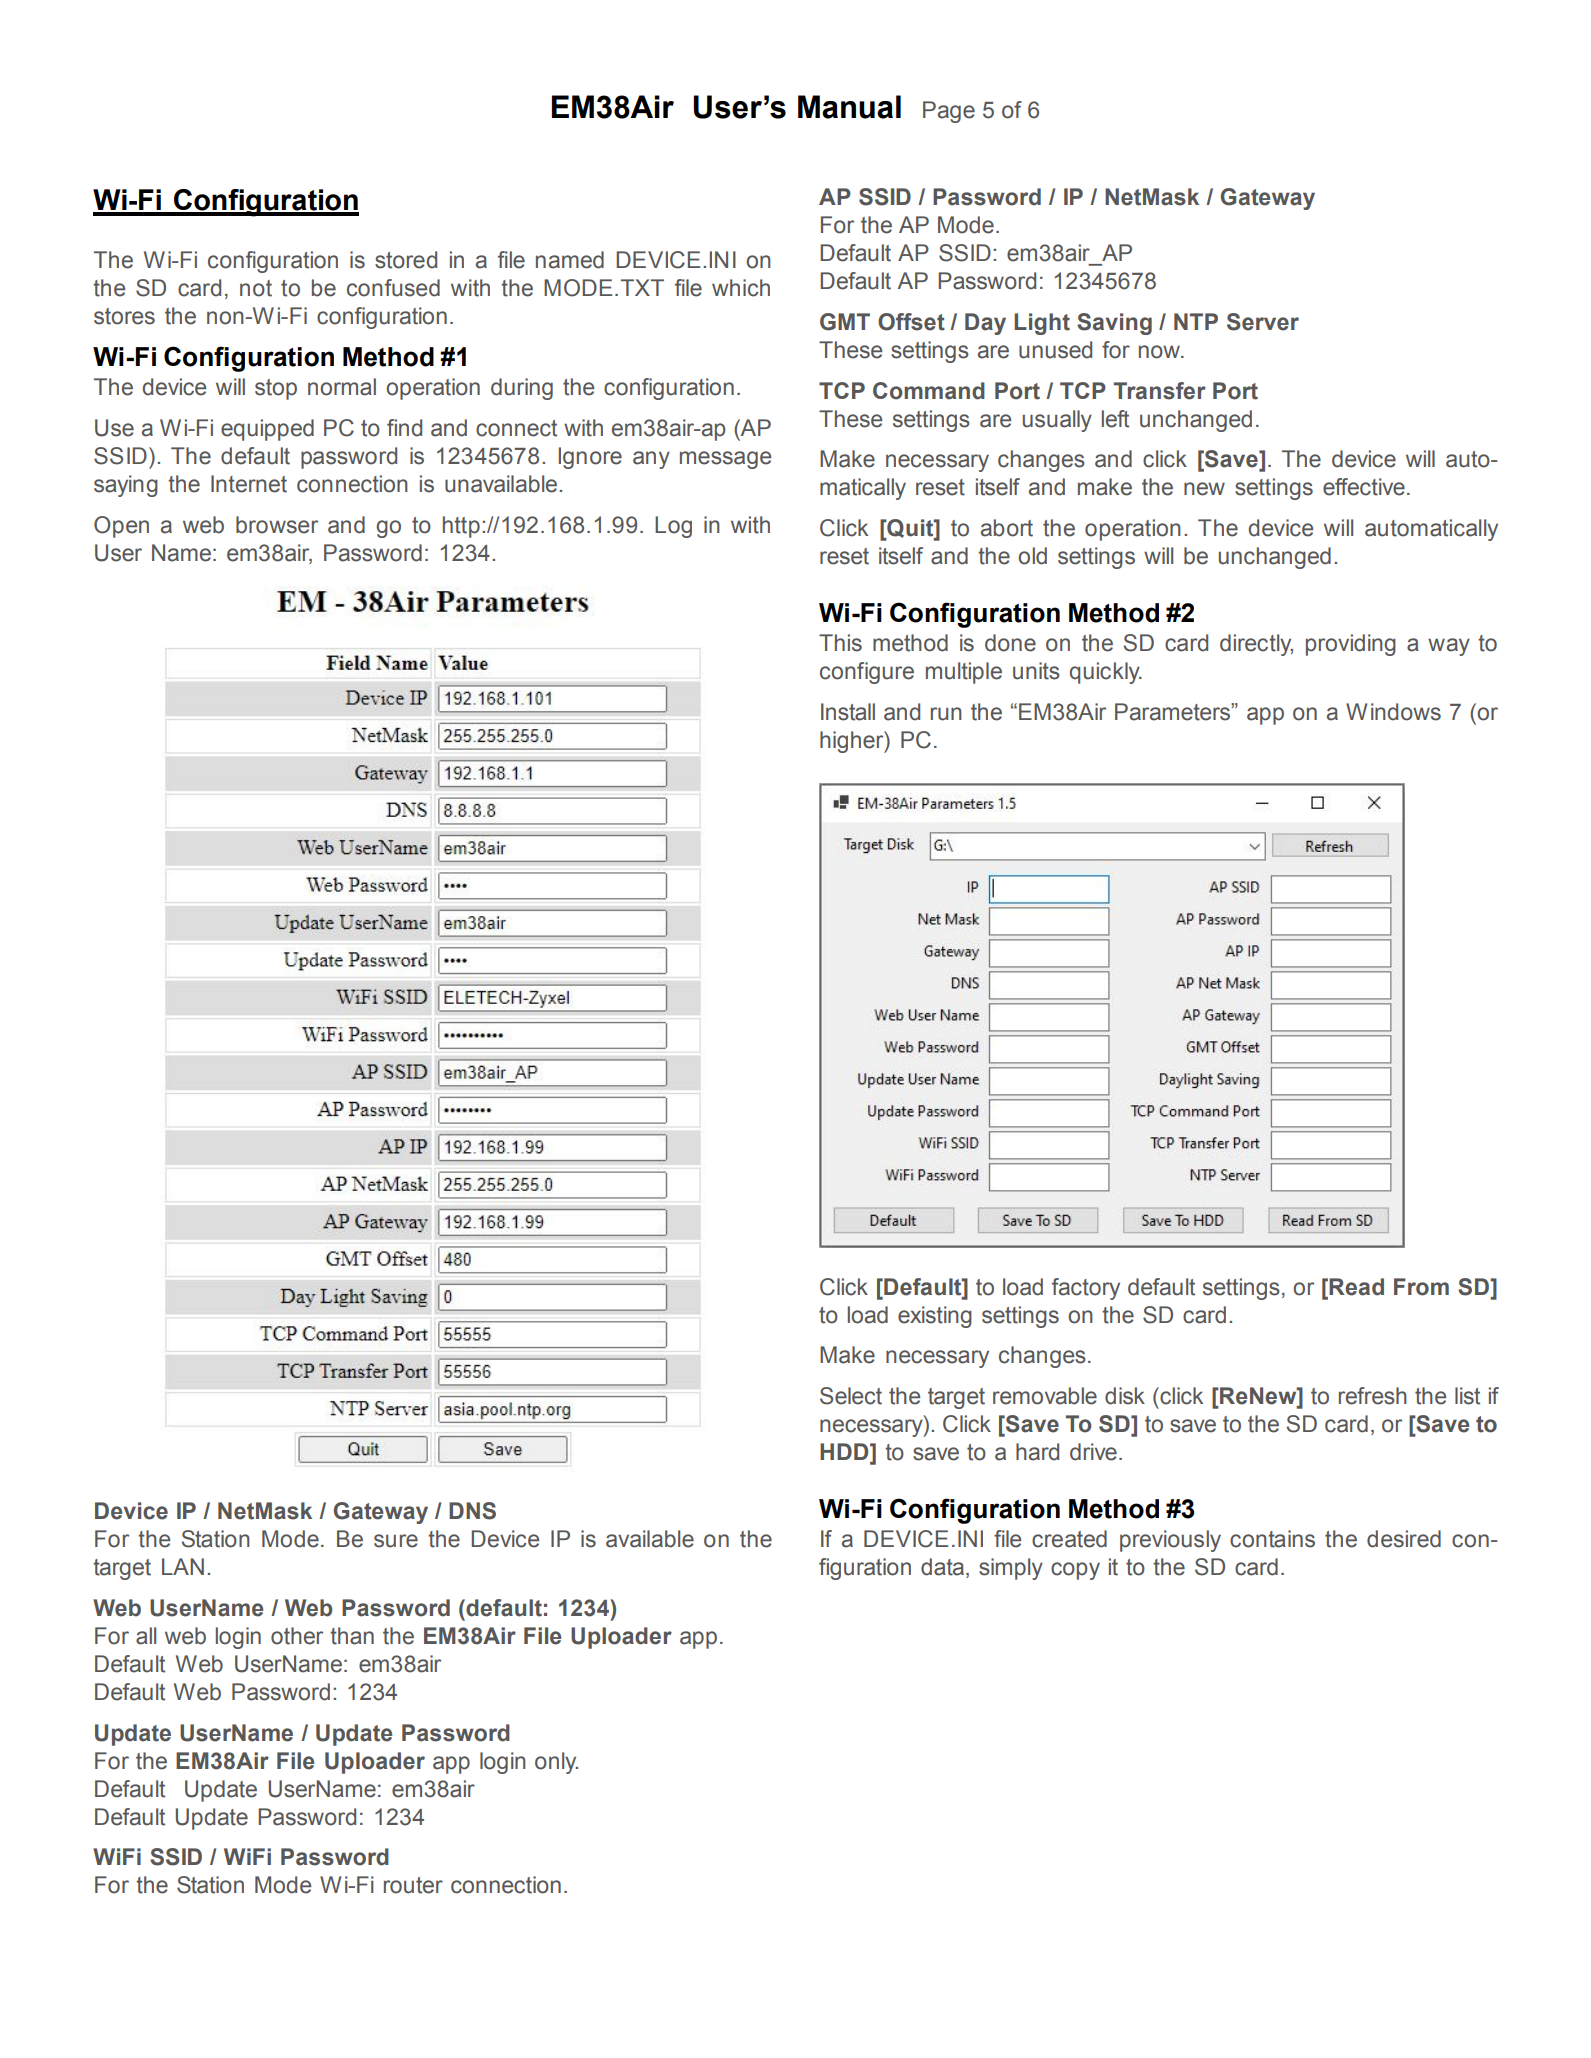 The image size is (1591, 2058). What do you see at coordinates (1393, 712) in the page?
I see `Windows` at bounding box center [1393, 712].
